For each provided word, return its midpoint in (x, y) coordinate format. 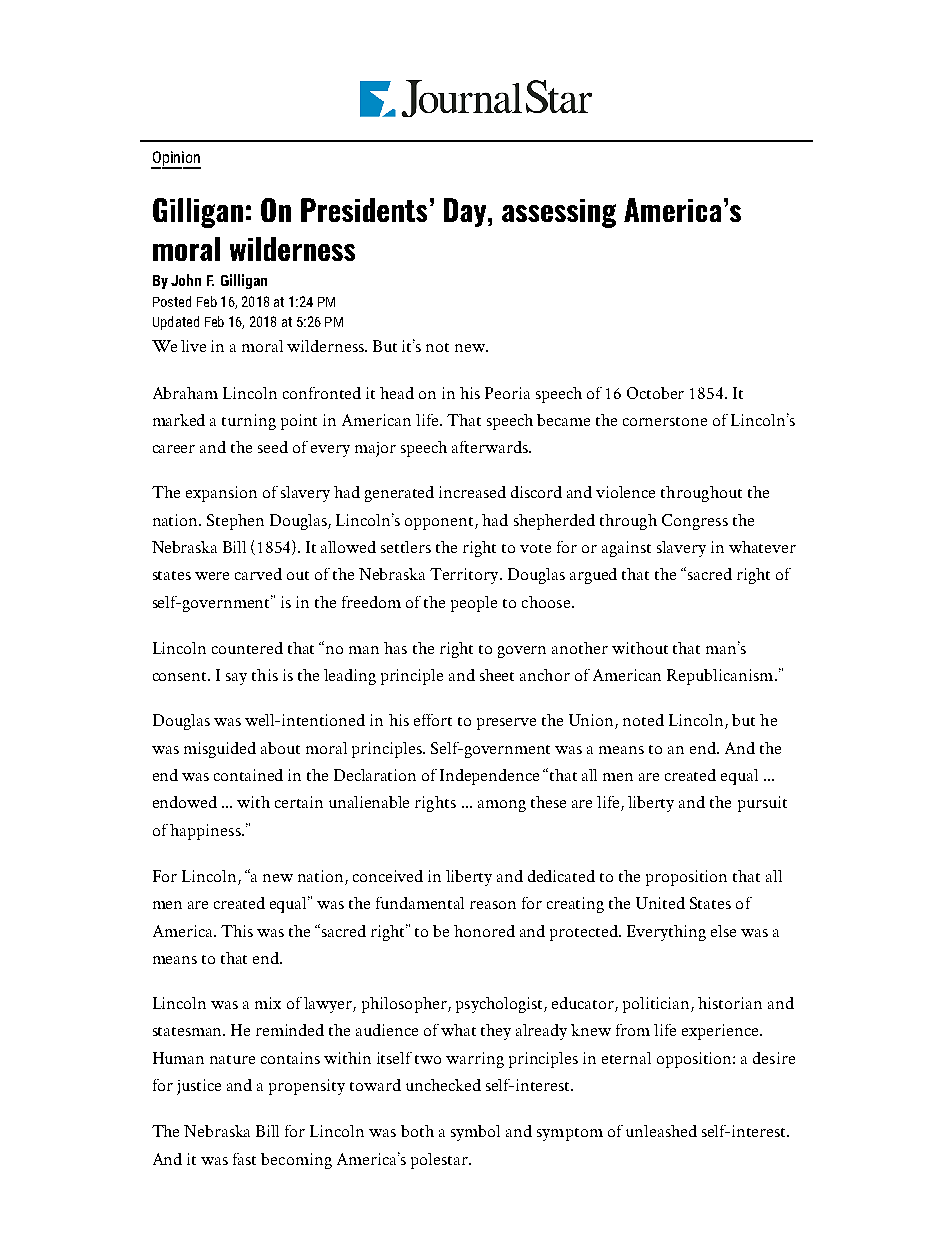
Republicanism (721, 677)
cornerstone (665, 421)
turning (249, 422)
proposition (686, 878)
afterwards (491, 447)
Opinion (176, 160)
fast (244, 1159)
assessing (559, 213)
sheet (497, 675)
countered (247, 648)
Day (466, 212)
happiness (206, 832)
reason (493, 905)
